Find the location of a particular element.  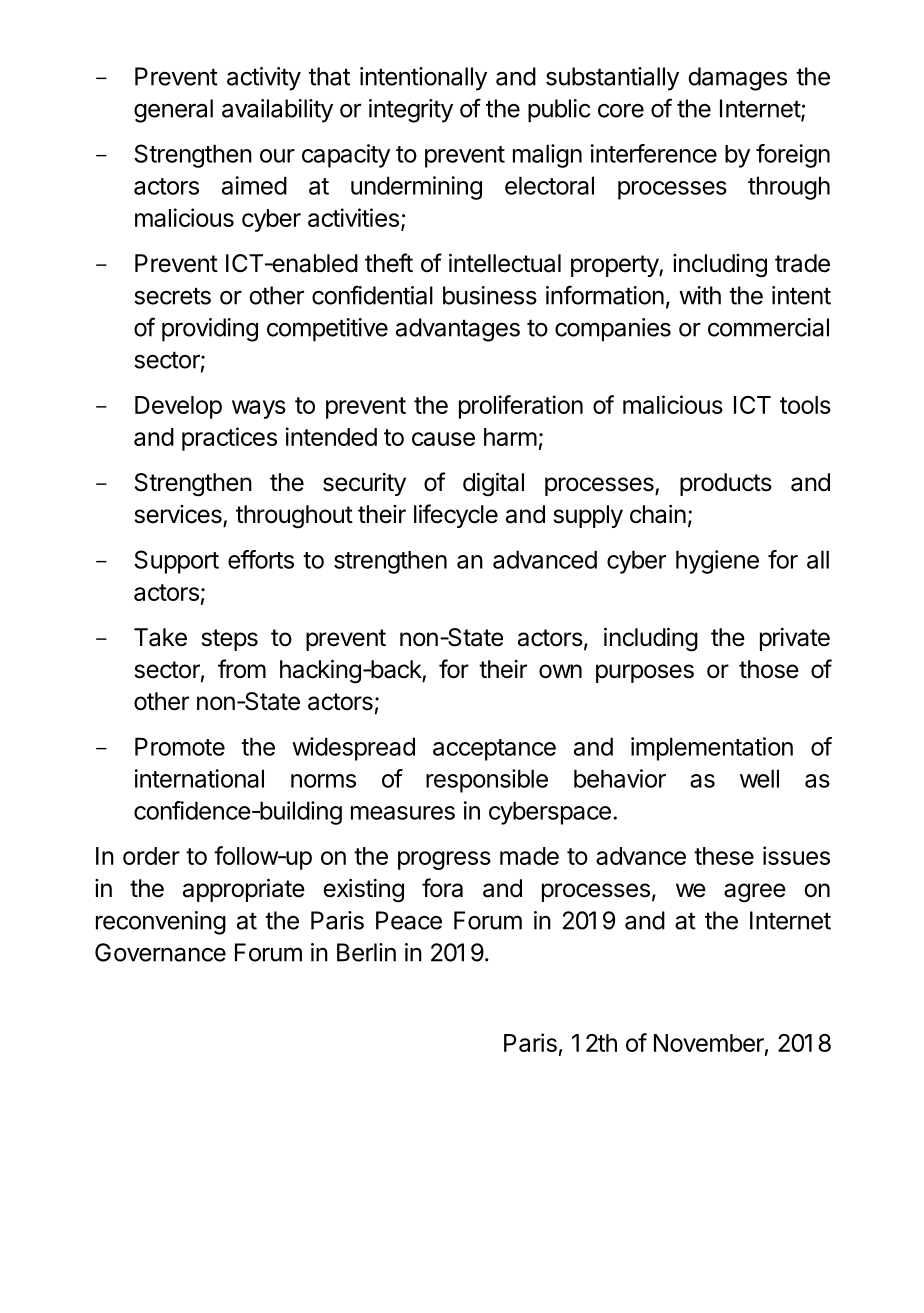

lifecycle is located at coordinates (456, 516).
